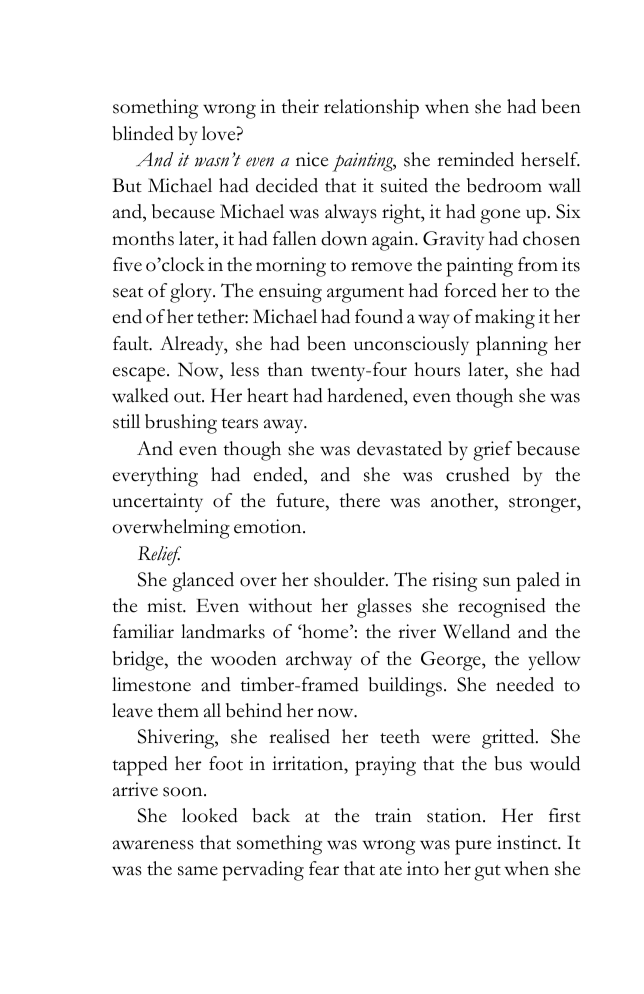  What do you see at coordinates (153, 845) in the screenshot?
I see `awareness` at bounding box center [153, 845].
